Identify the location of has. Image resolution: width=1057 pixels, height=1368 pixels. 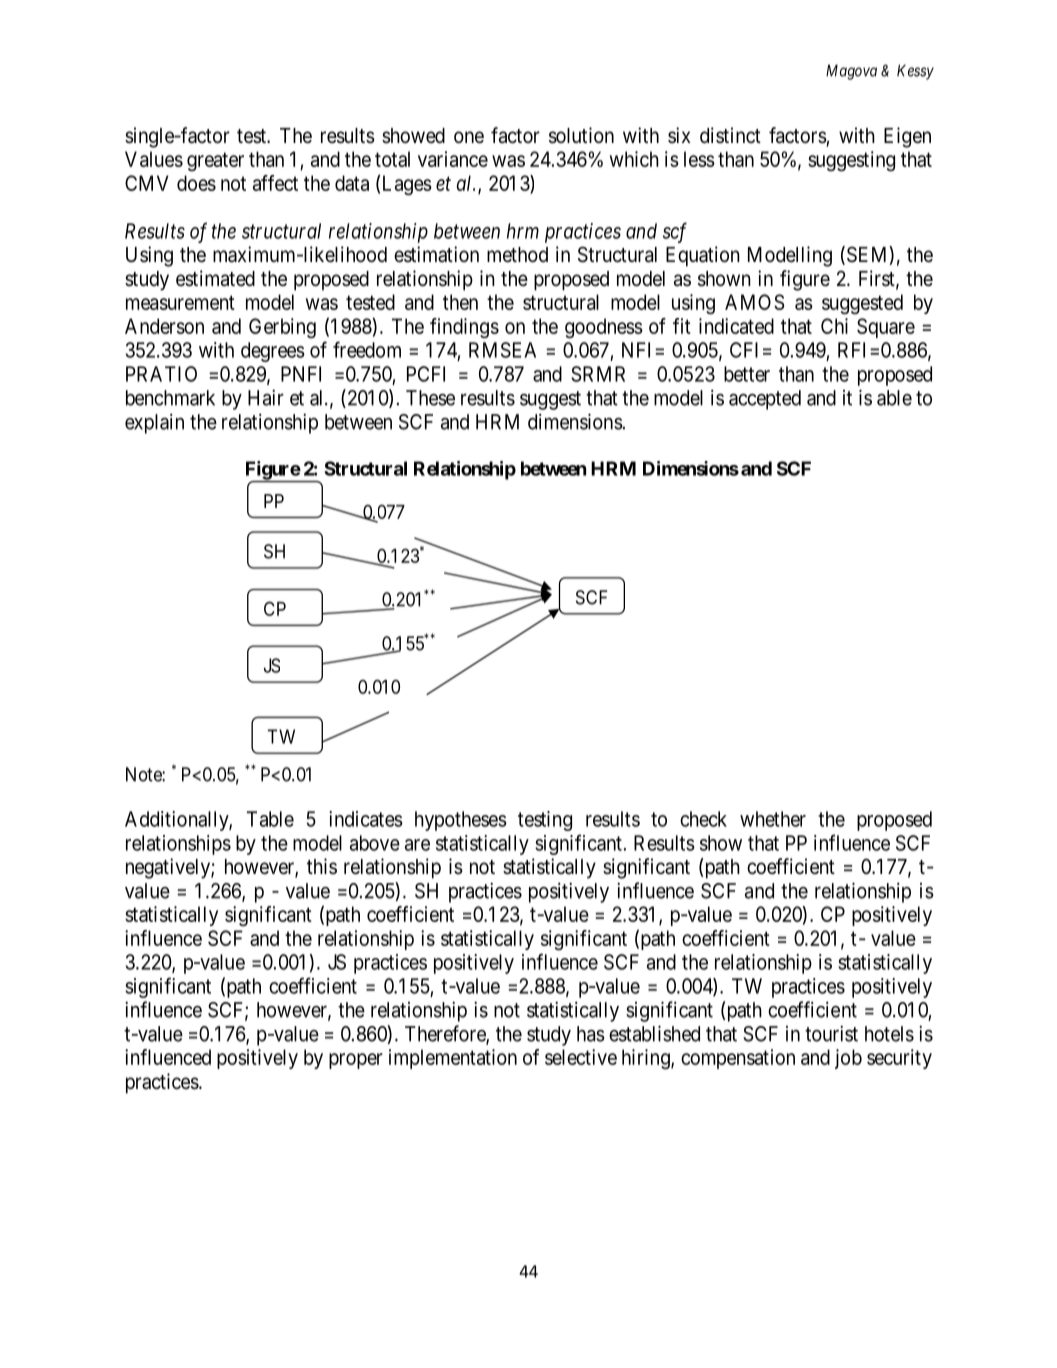
(591, 1034).
